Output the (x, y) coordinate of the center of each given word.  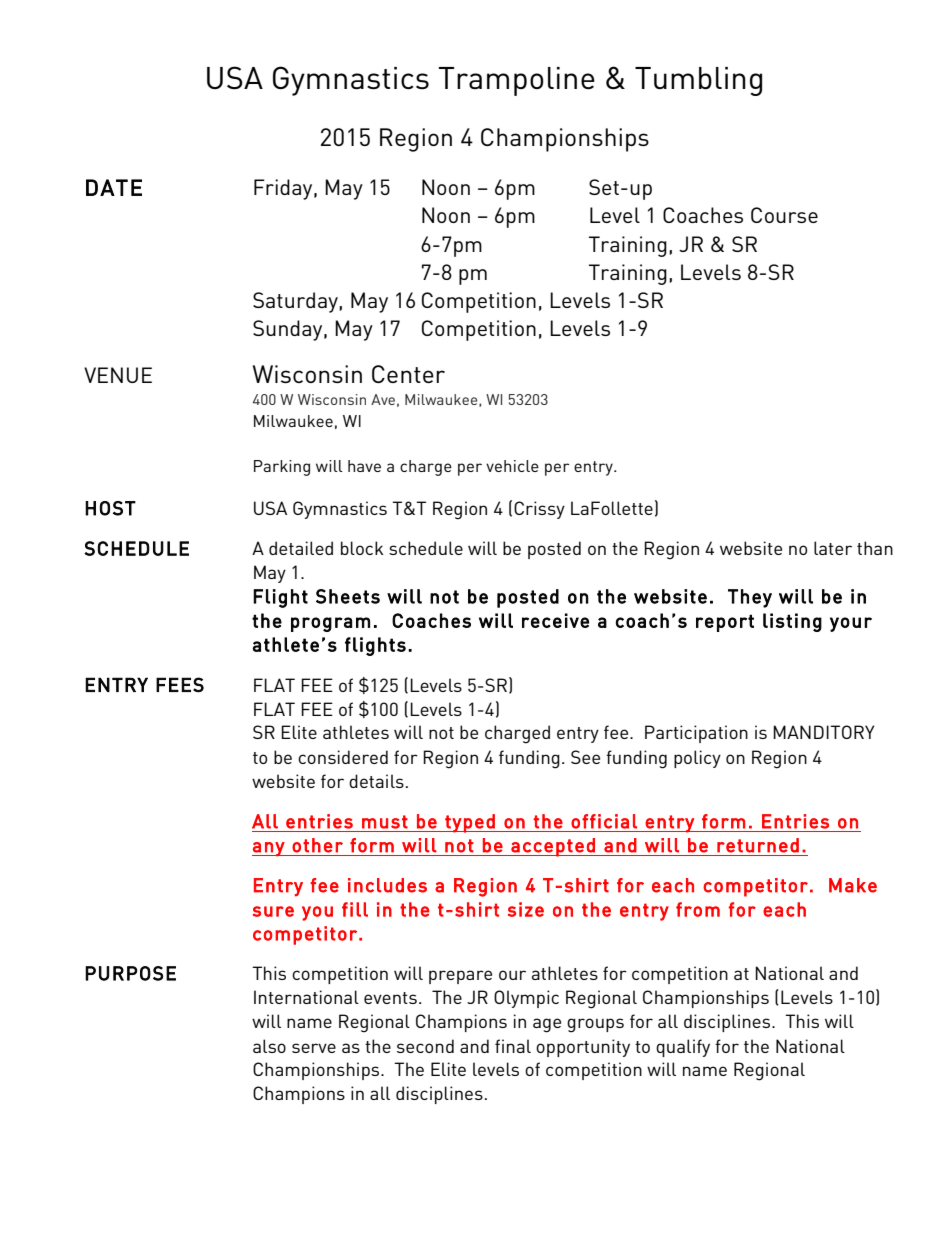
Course (784, 215)
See (585, 757)
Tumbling (698, 81)
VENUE (118, 375)
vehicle (512, 466)
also (269, 1046)
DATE (114, 187)
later (833, 548)
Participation (696, 734)
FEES (180, 685)
